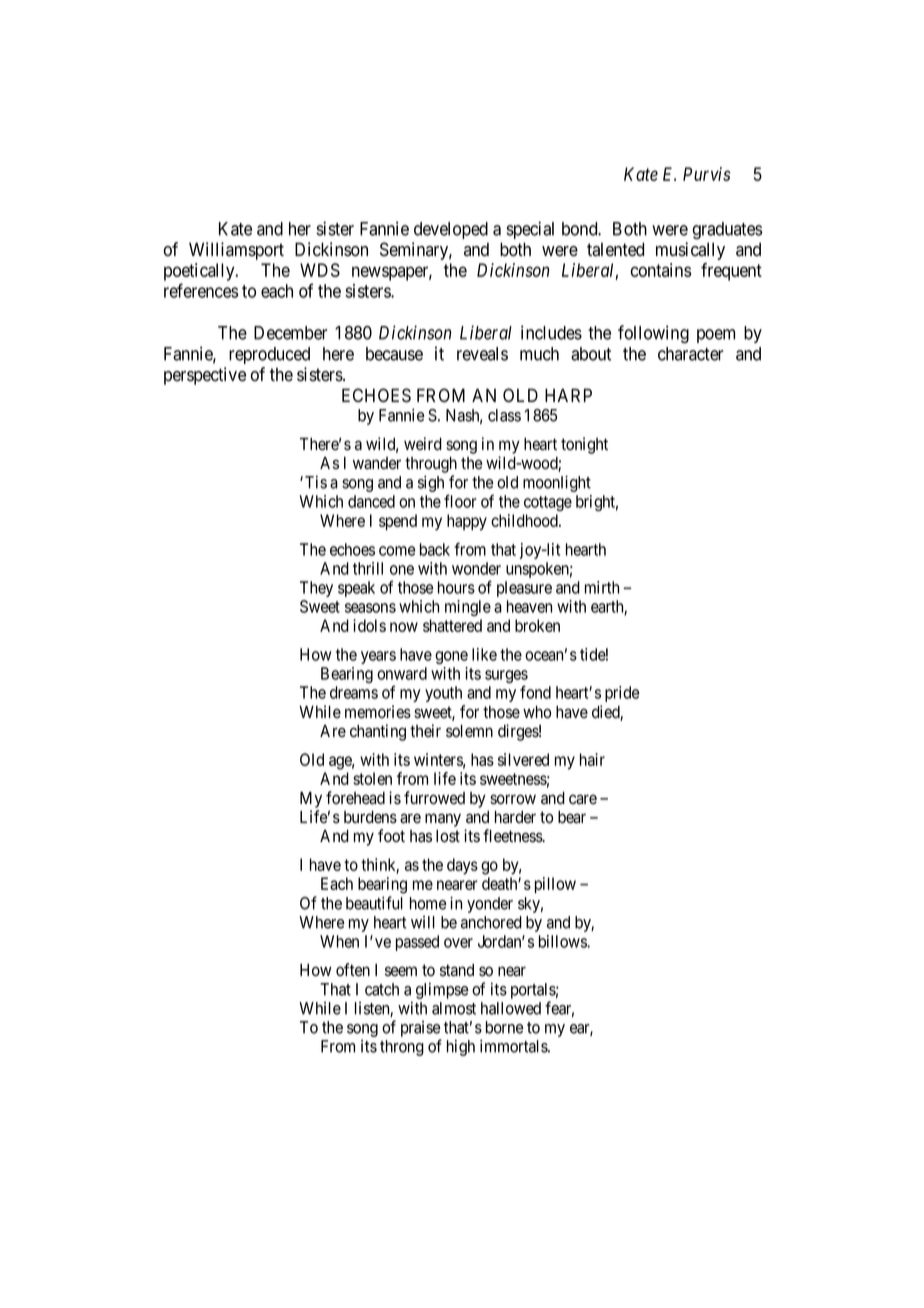 The width and height of the screenshot is (924, 1308). What do you see at coordinates (316, 482) in the screenshot?
I see `Tis` at bounding box center [316, 482].
